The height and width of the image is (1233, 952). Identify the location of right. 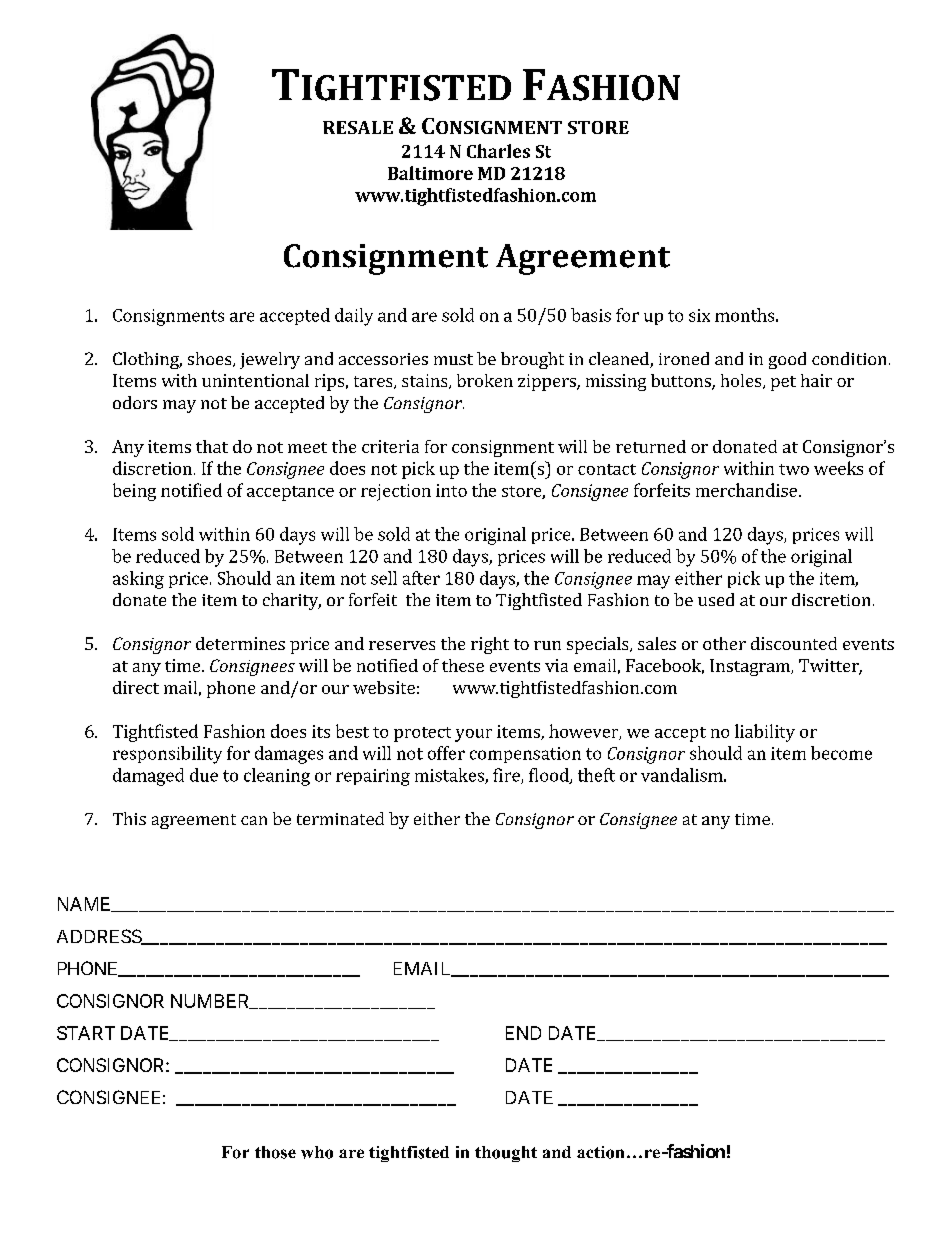
(490, 645).
